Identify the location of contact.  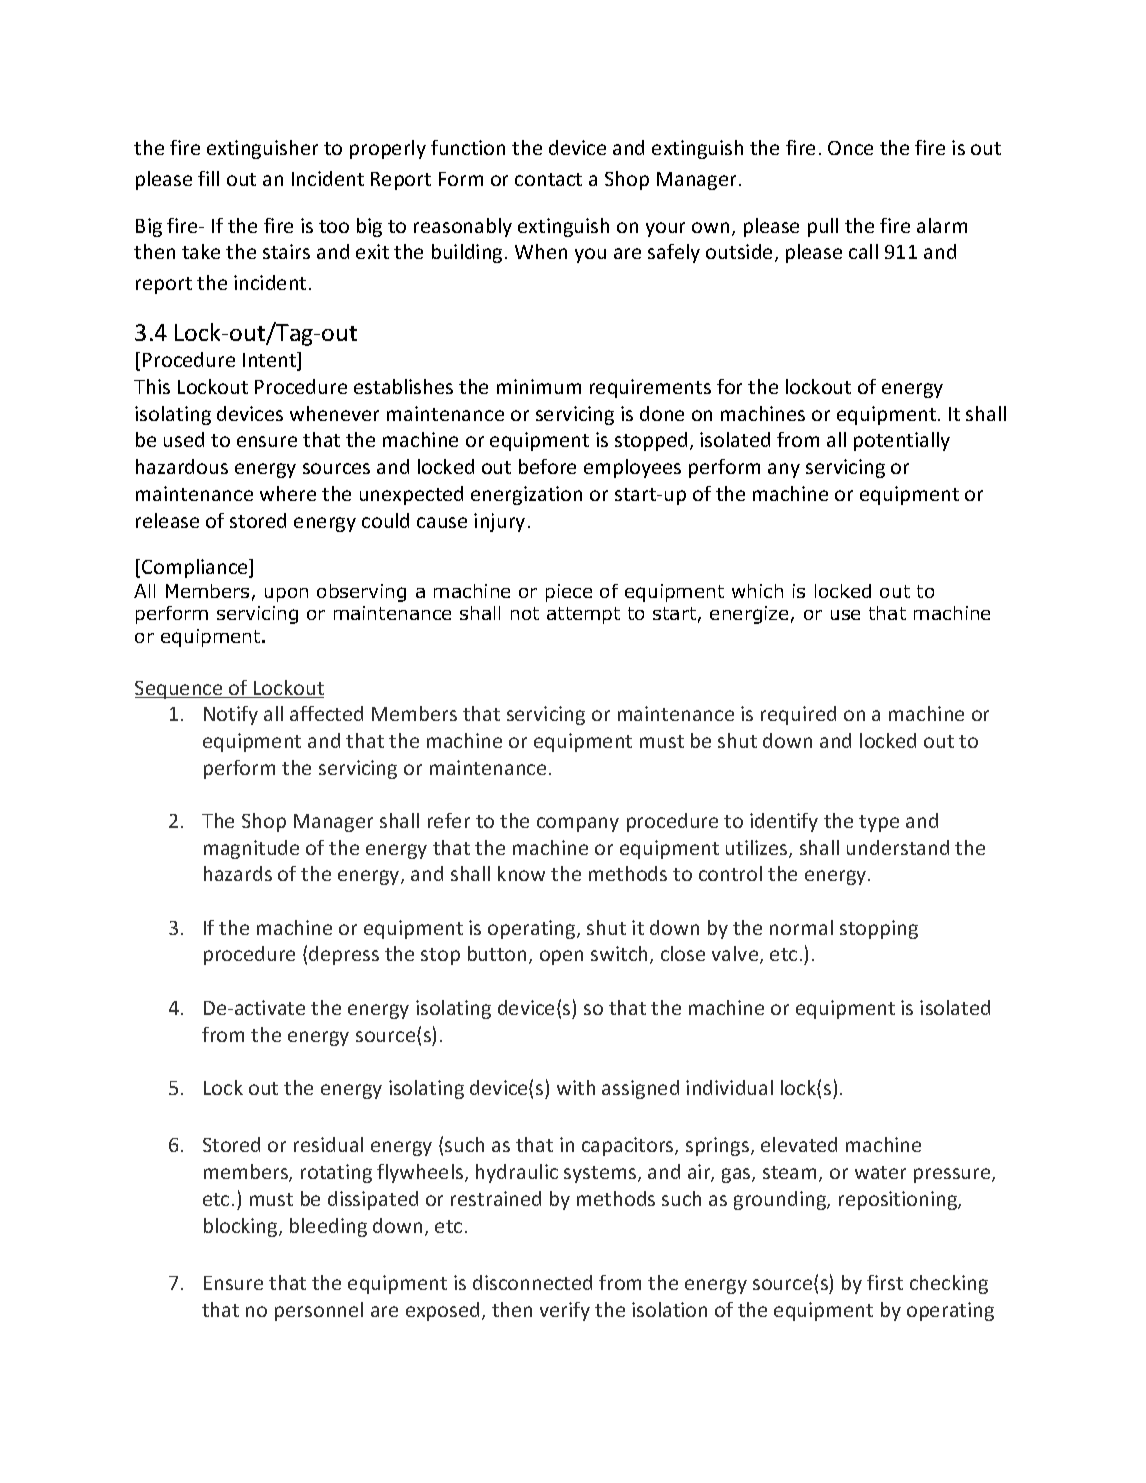
(548, 179).
